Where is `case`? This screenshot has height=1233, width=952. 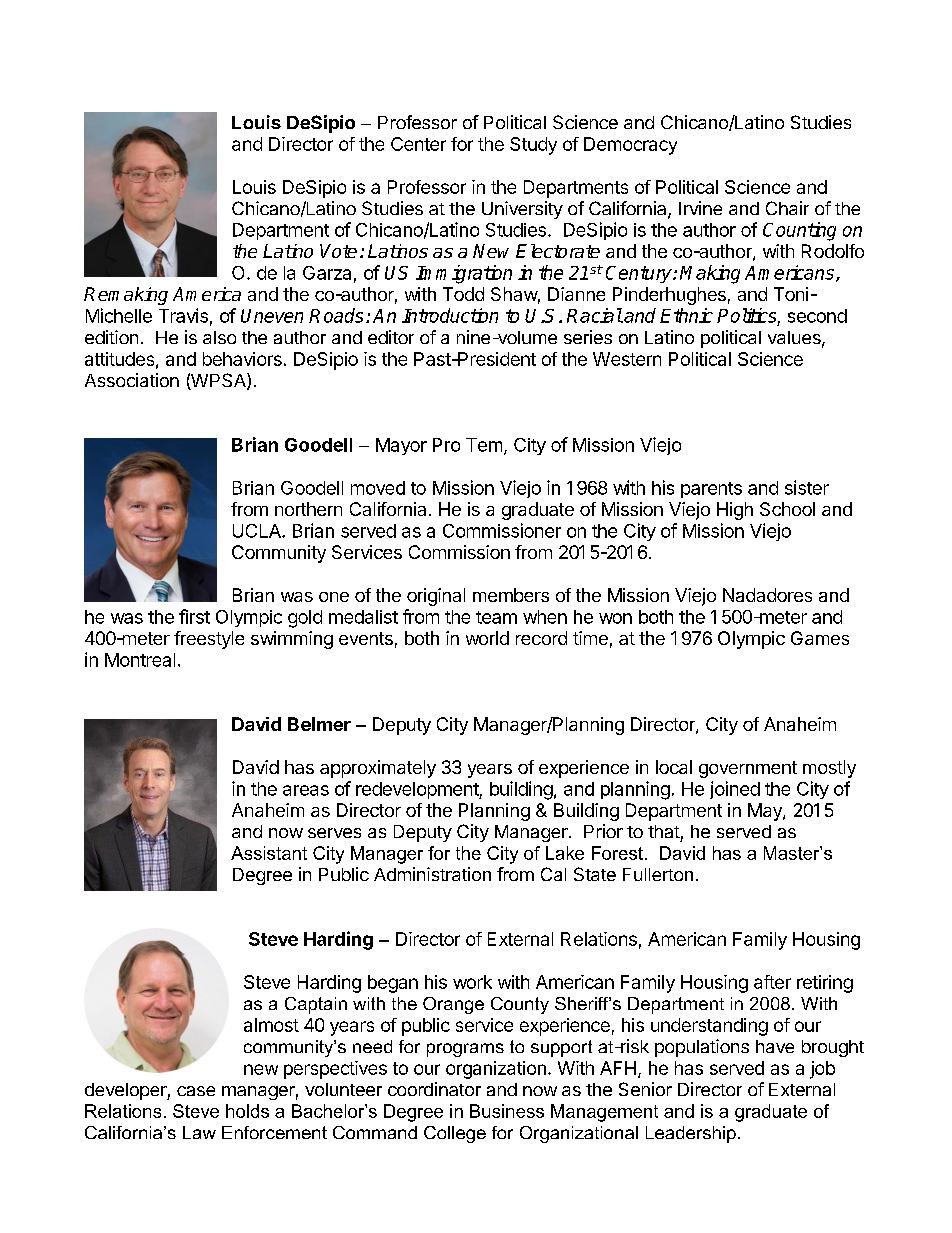 case is located at coordinates (196, 1091).
